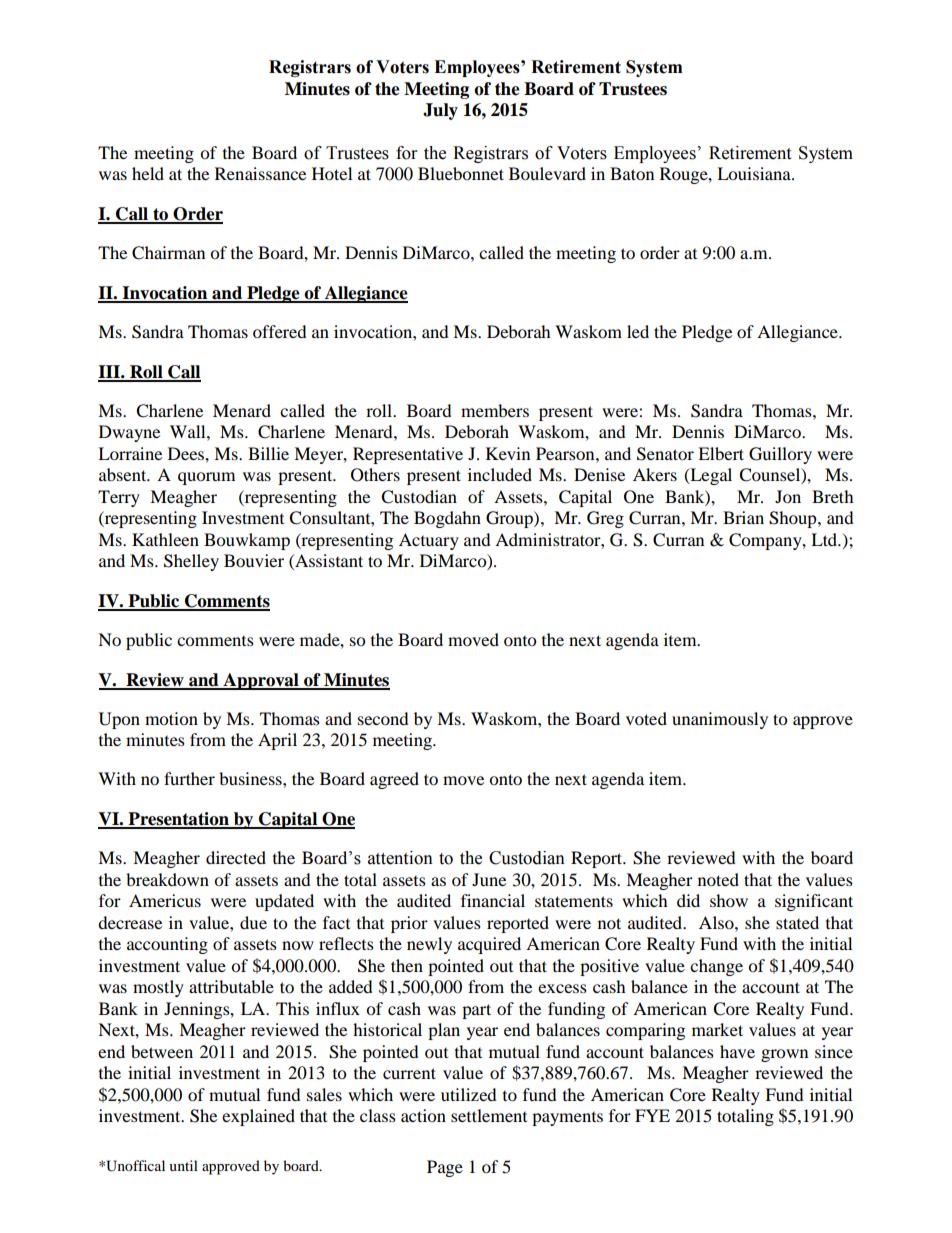 The width and height of the image is (952, 1233). Describe the element at coordinates (440, 111) in the image. I see `July` at that location.
